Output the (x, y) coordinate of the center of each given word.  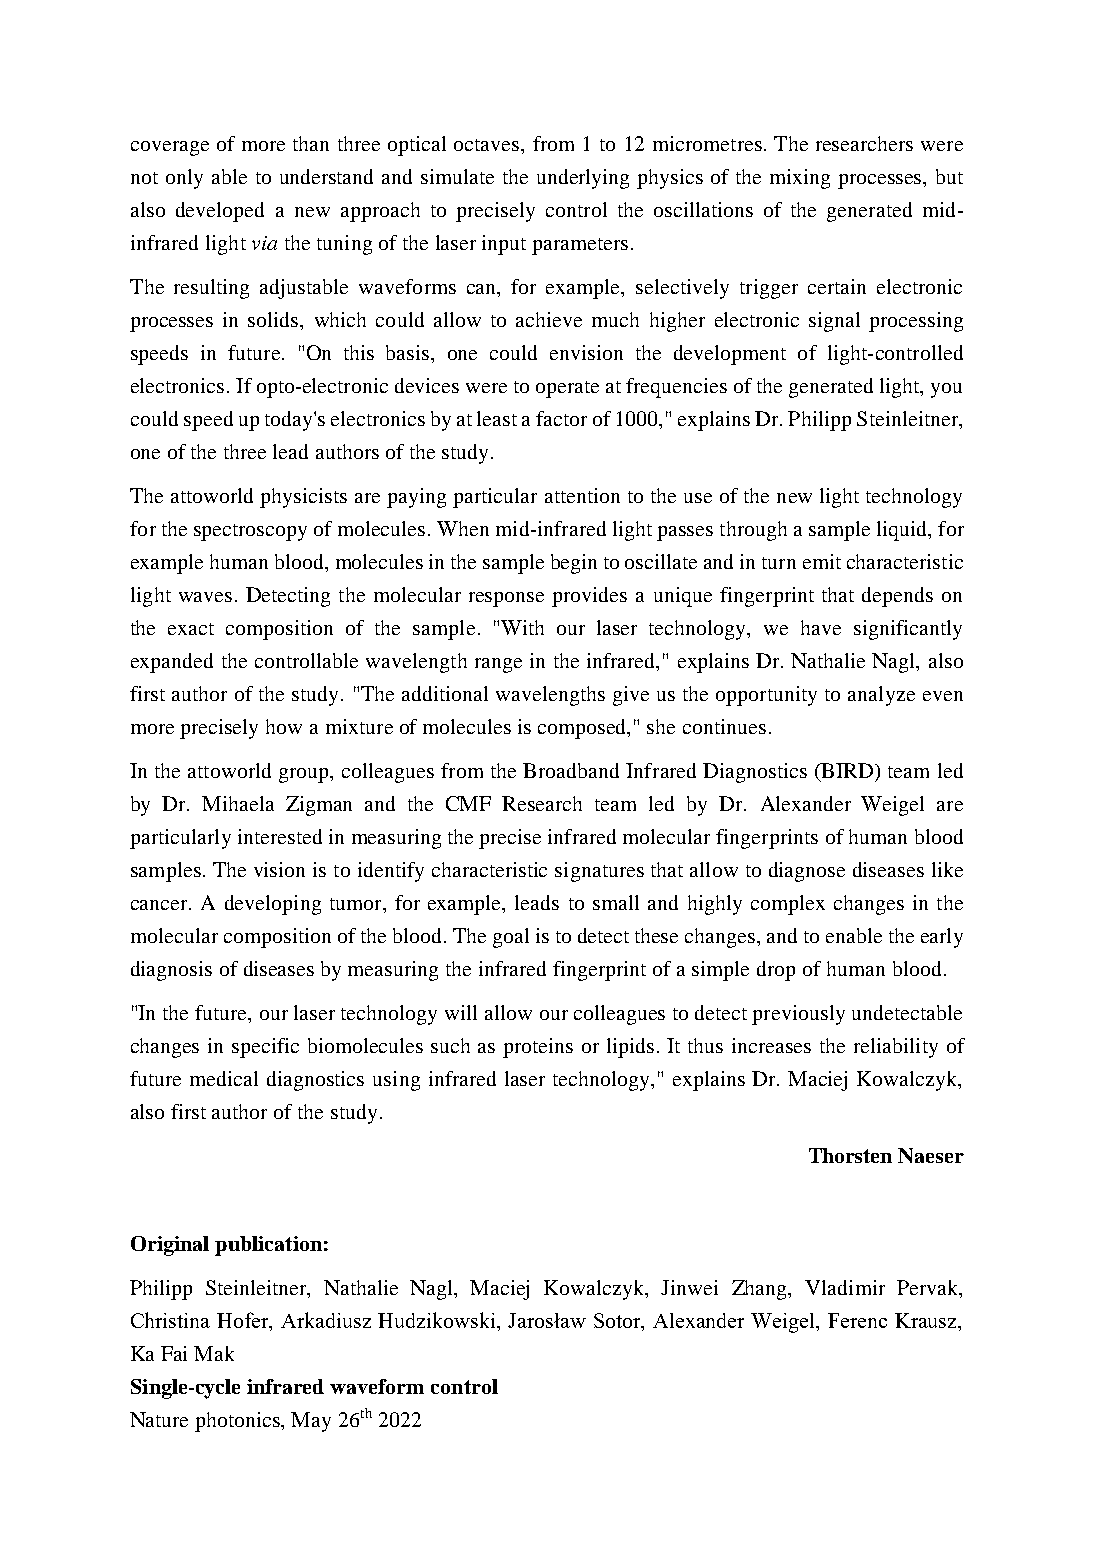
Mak (214, 1353)
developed (220, 212)
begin (574, 564)
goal (511, 938)
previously (798, 1015)
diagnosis (171, 971)
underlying (583, 179)
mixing (800, 179)
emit (822, 561)
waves (205, 597)
